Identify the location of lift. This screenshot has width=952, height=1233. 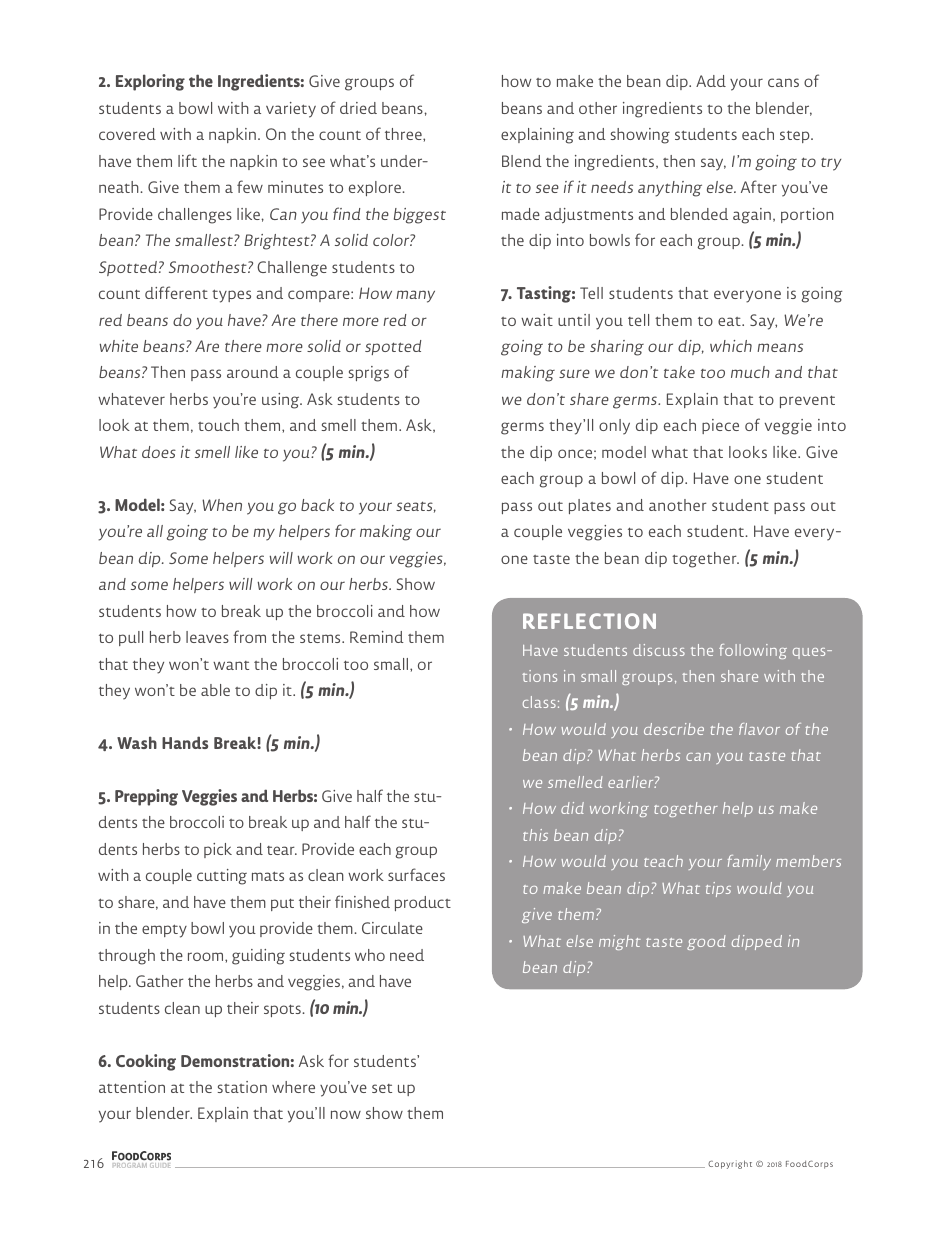
(187, 160).
